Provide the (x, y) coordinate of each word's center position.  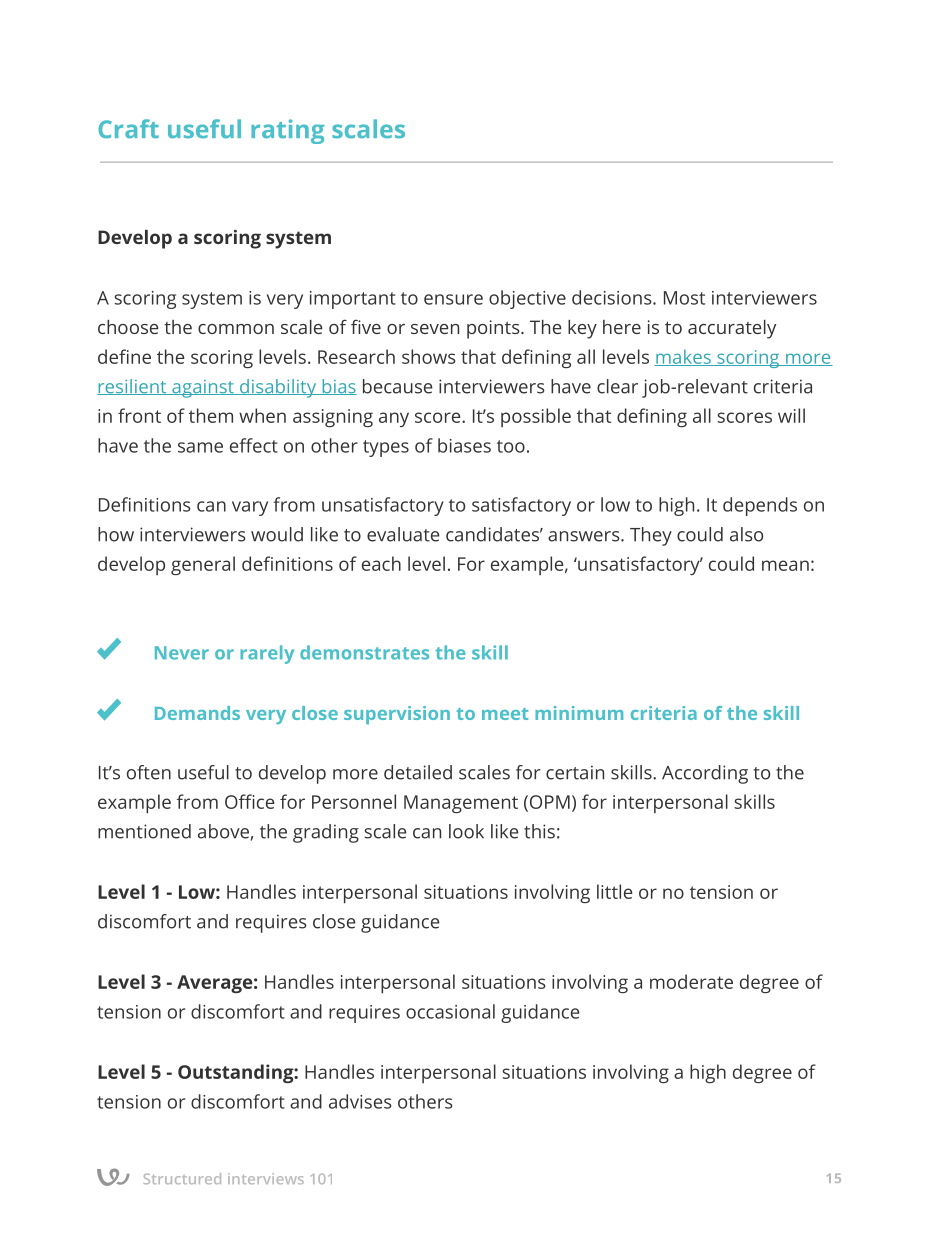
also (746, 534)
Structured (182, 1178)
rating (288, 131)
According (705, 774)
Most (684, 298)
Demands (197, 713)
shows (428, 356)
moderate (691, 981)
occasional (450, 1011)
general (203, 565)
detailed (418, 772)
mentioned (144, 831)
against (203, 389)
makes (683, 357)
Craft (128, 128)
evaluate (403, 534)
